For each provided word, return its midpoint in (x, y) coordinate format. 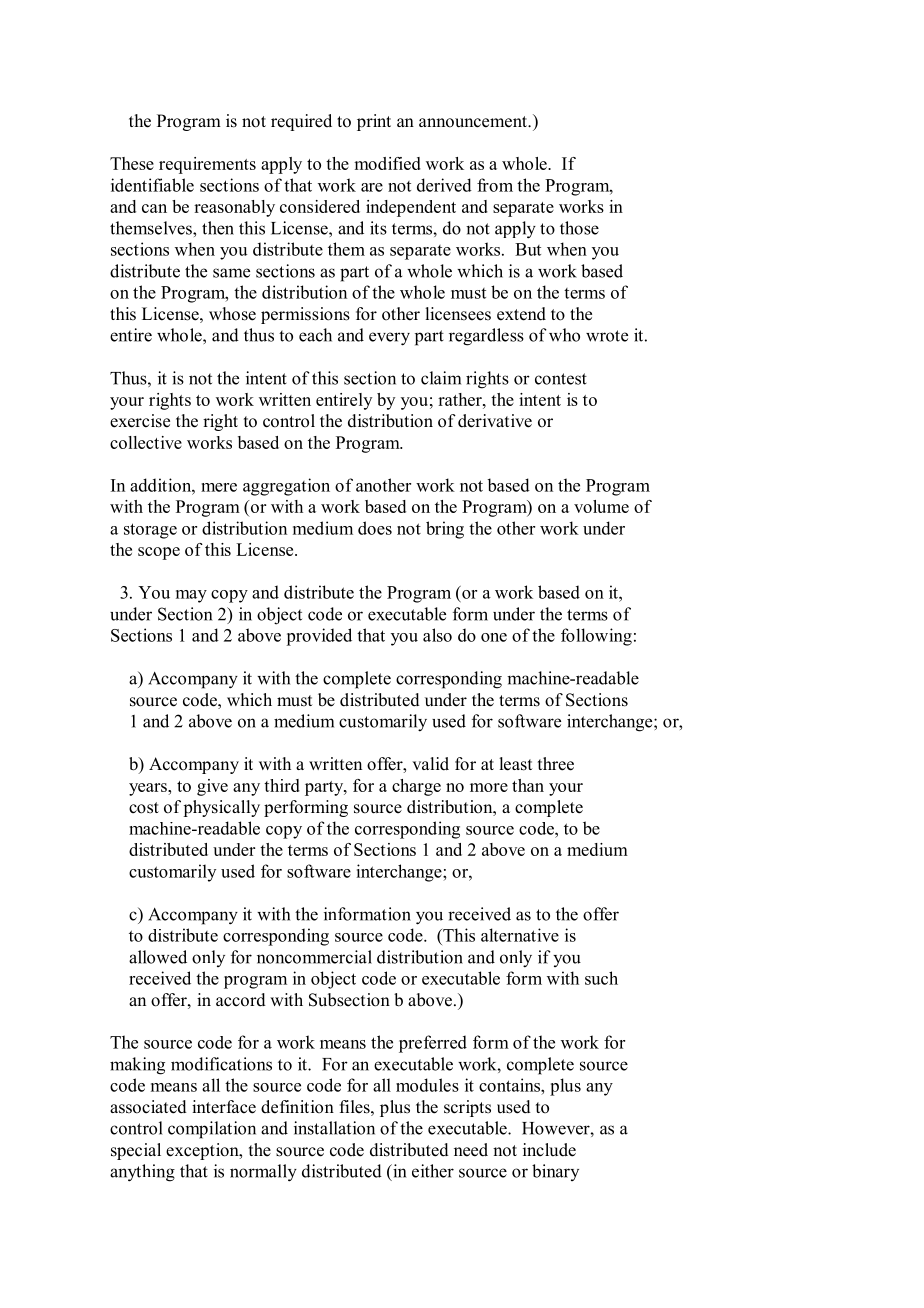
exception (203, 1151)
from (495, 185)
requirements (207, 165)
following (596, 637)
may (191, 596)
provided (319, 637)
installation (334, 1128)
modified (387, 163)
